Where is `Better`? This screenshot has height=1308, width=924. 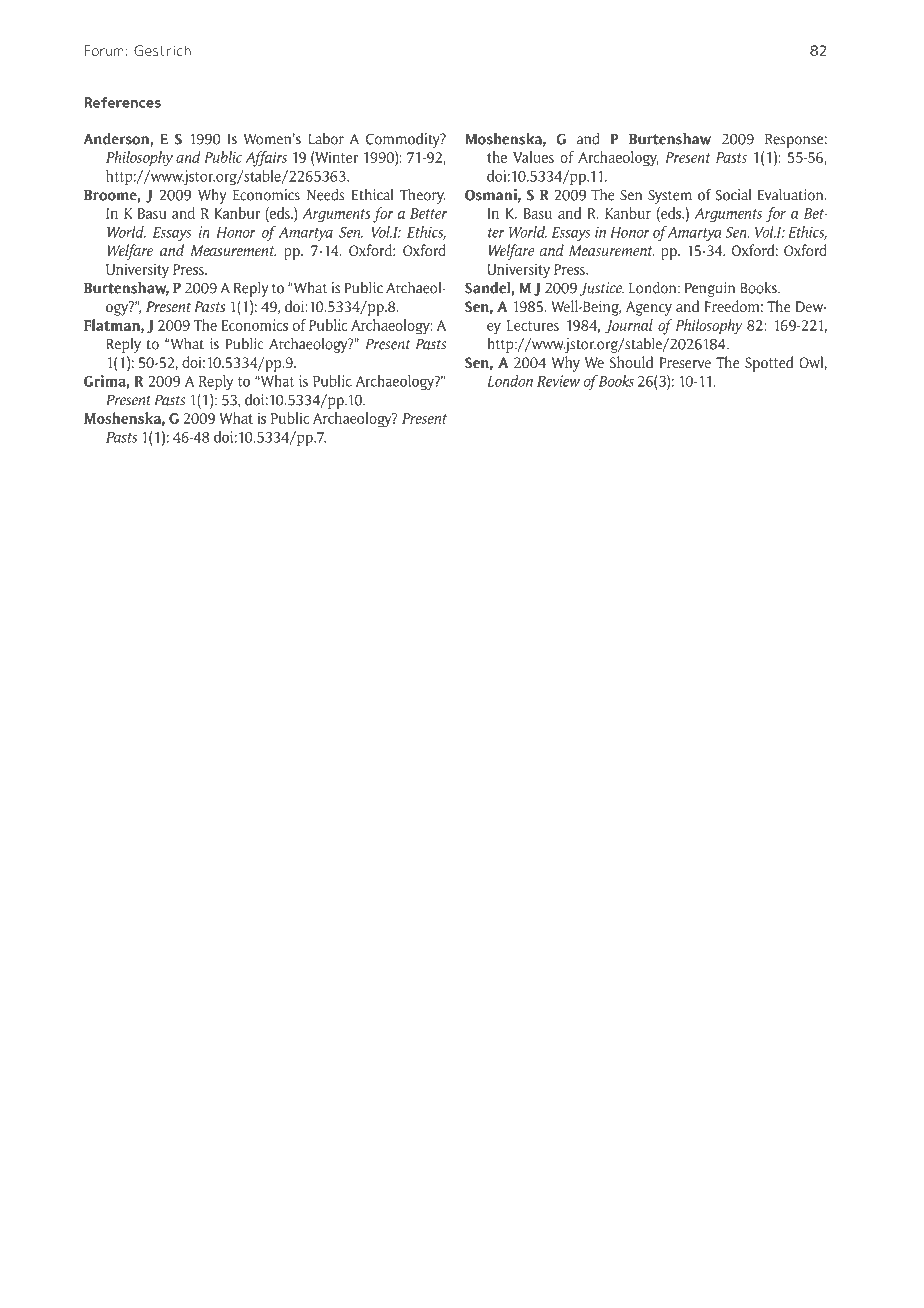
Better is located at coordinates (428, 213).
